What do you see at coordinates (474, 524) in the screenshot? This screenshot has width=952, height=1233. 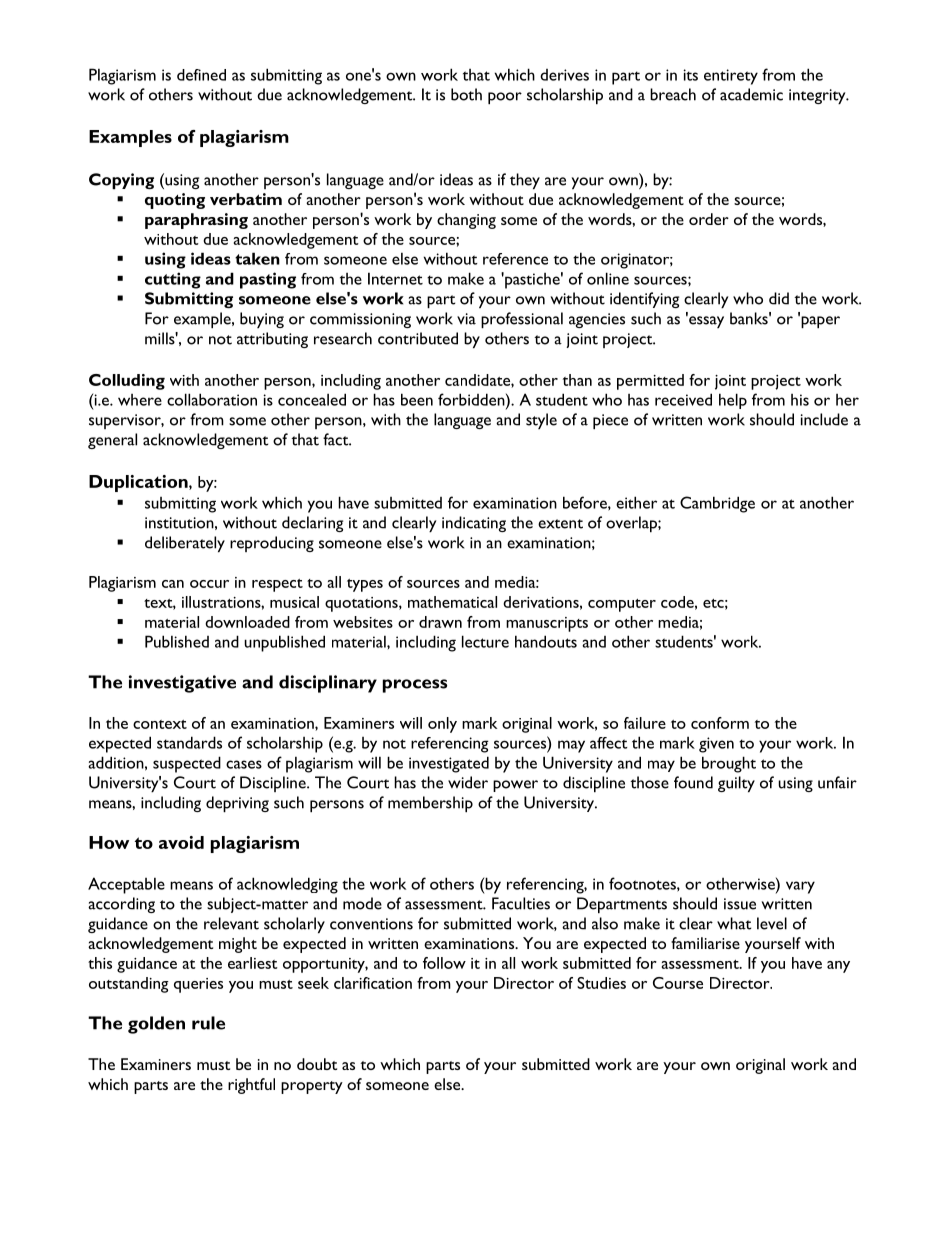 I see `indicating` at bounding box center [474, 524].
